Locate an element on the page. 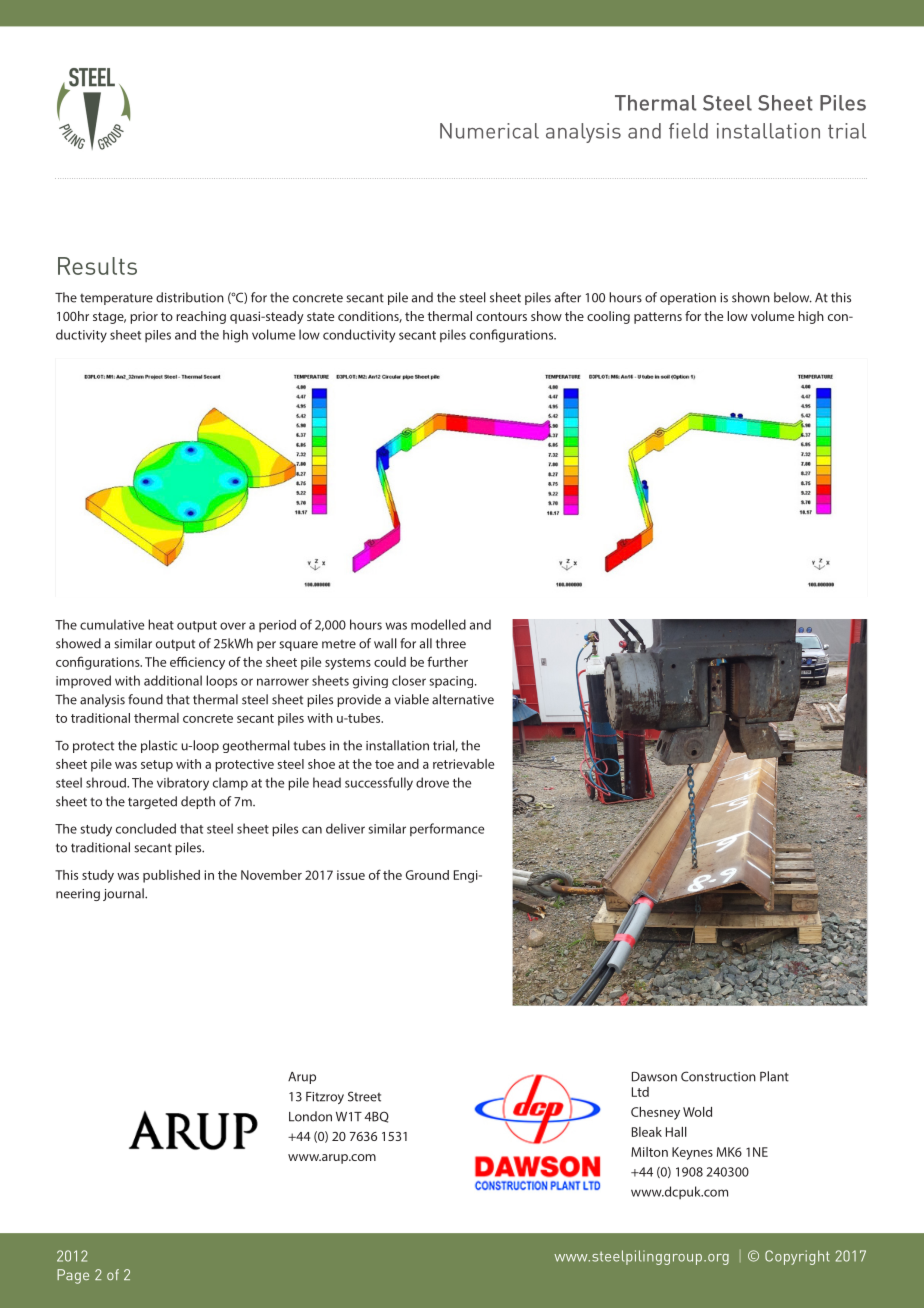 This document has height=1308, width=924. Page is located at coordinates (73, 1276).
